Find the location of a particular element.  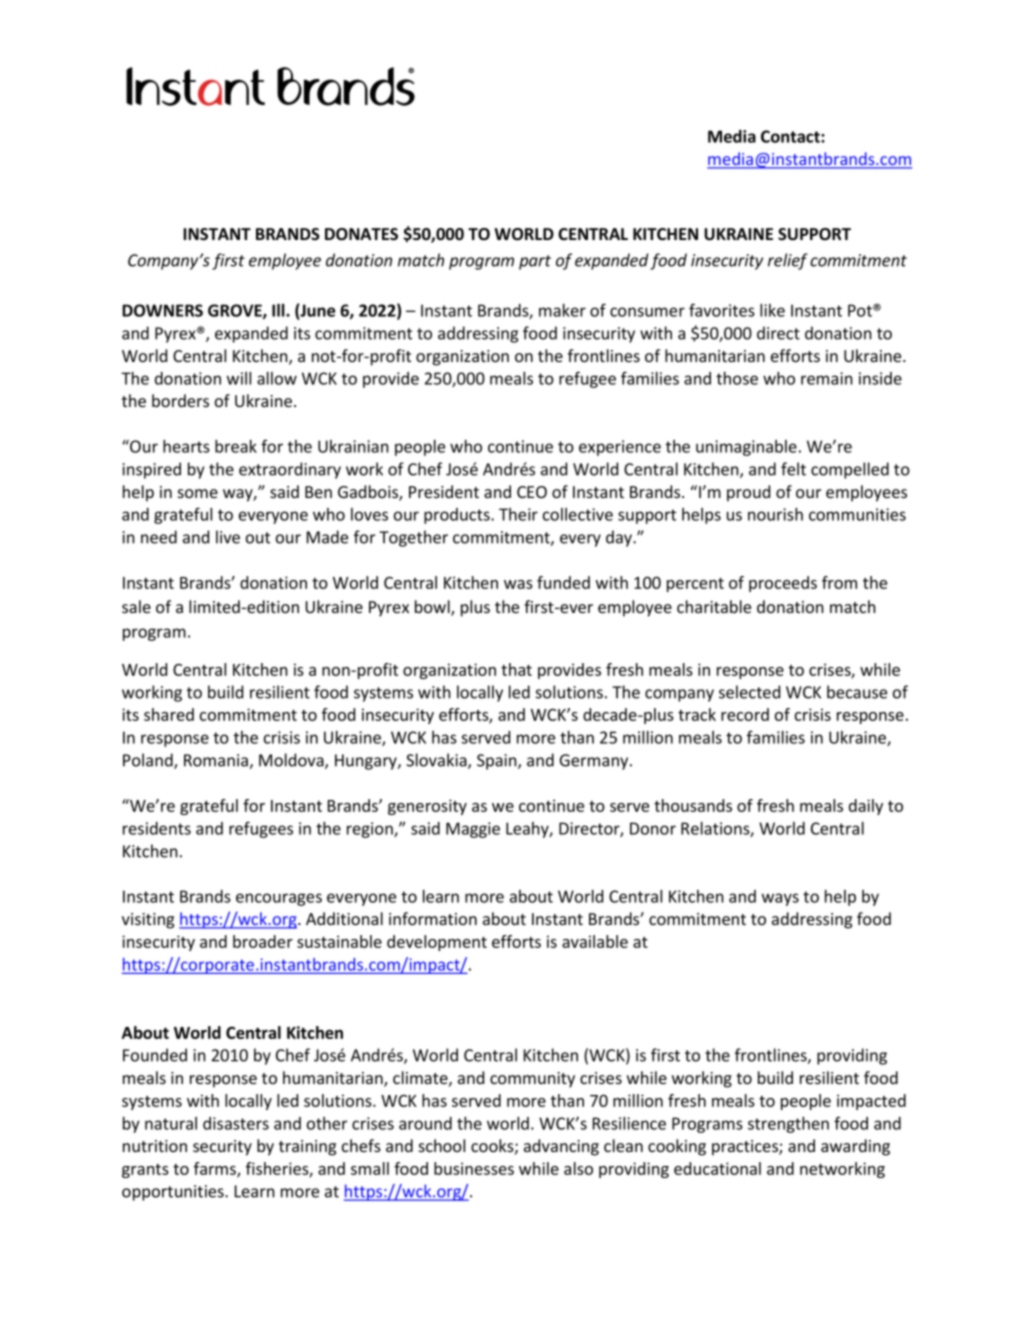

Contact is located at coordinates (791, 136).
